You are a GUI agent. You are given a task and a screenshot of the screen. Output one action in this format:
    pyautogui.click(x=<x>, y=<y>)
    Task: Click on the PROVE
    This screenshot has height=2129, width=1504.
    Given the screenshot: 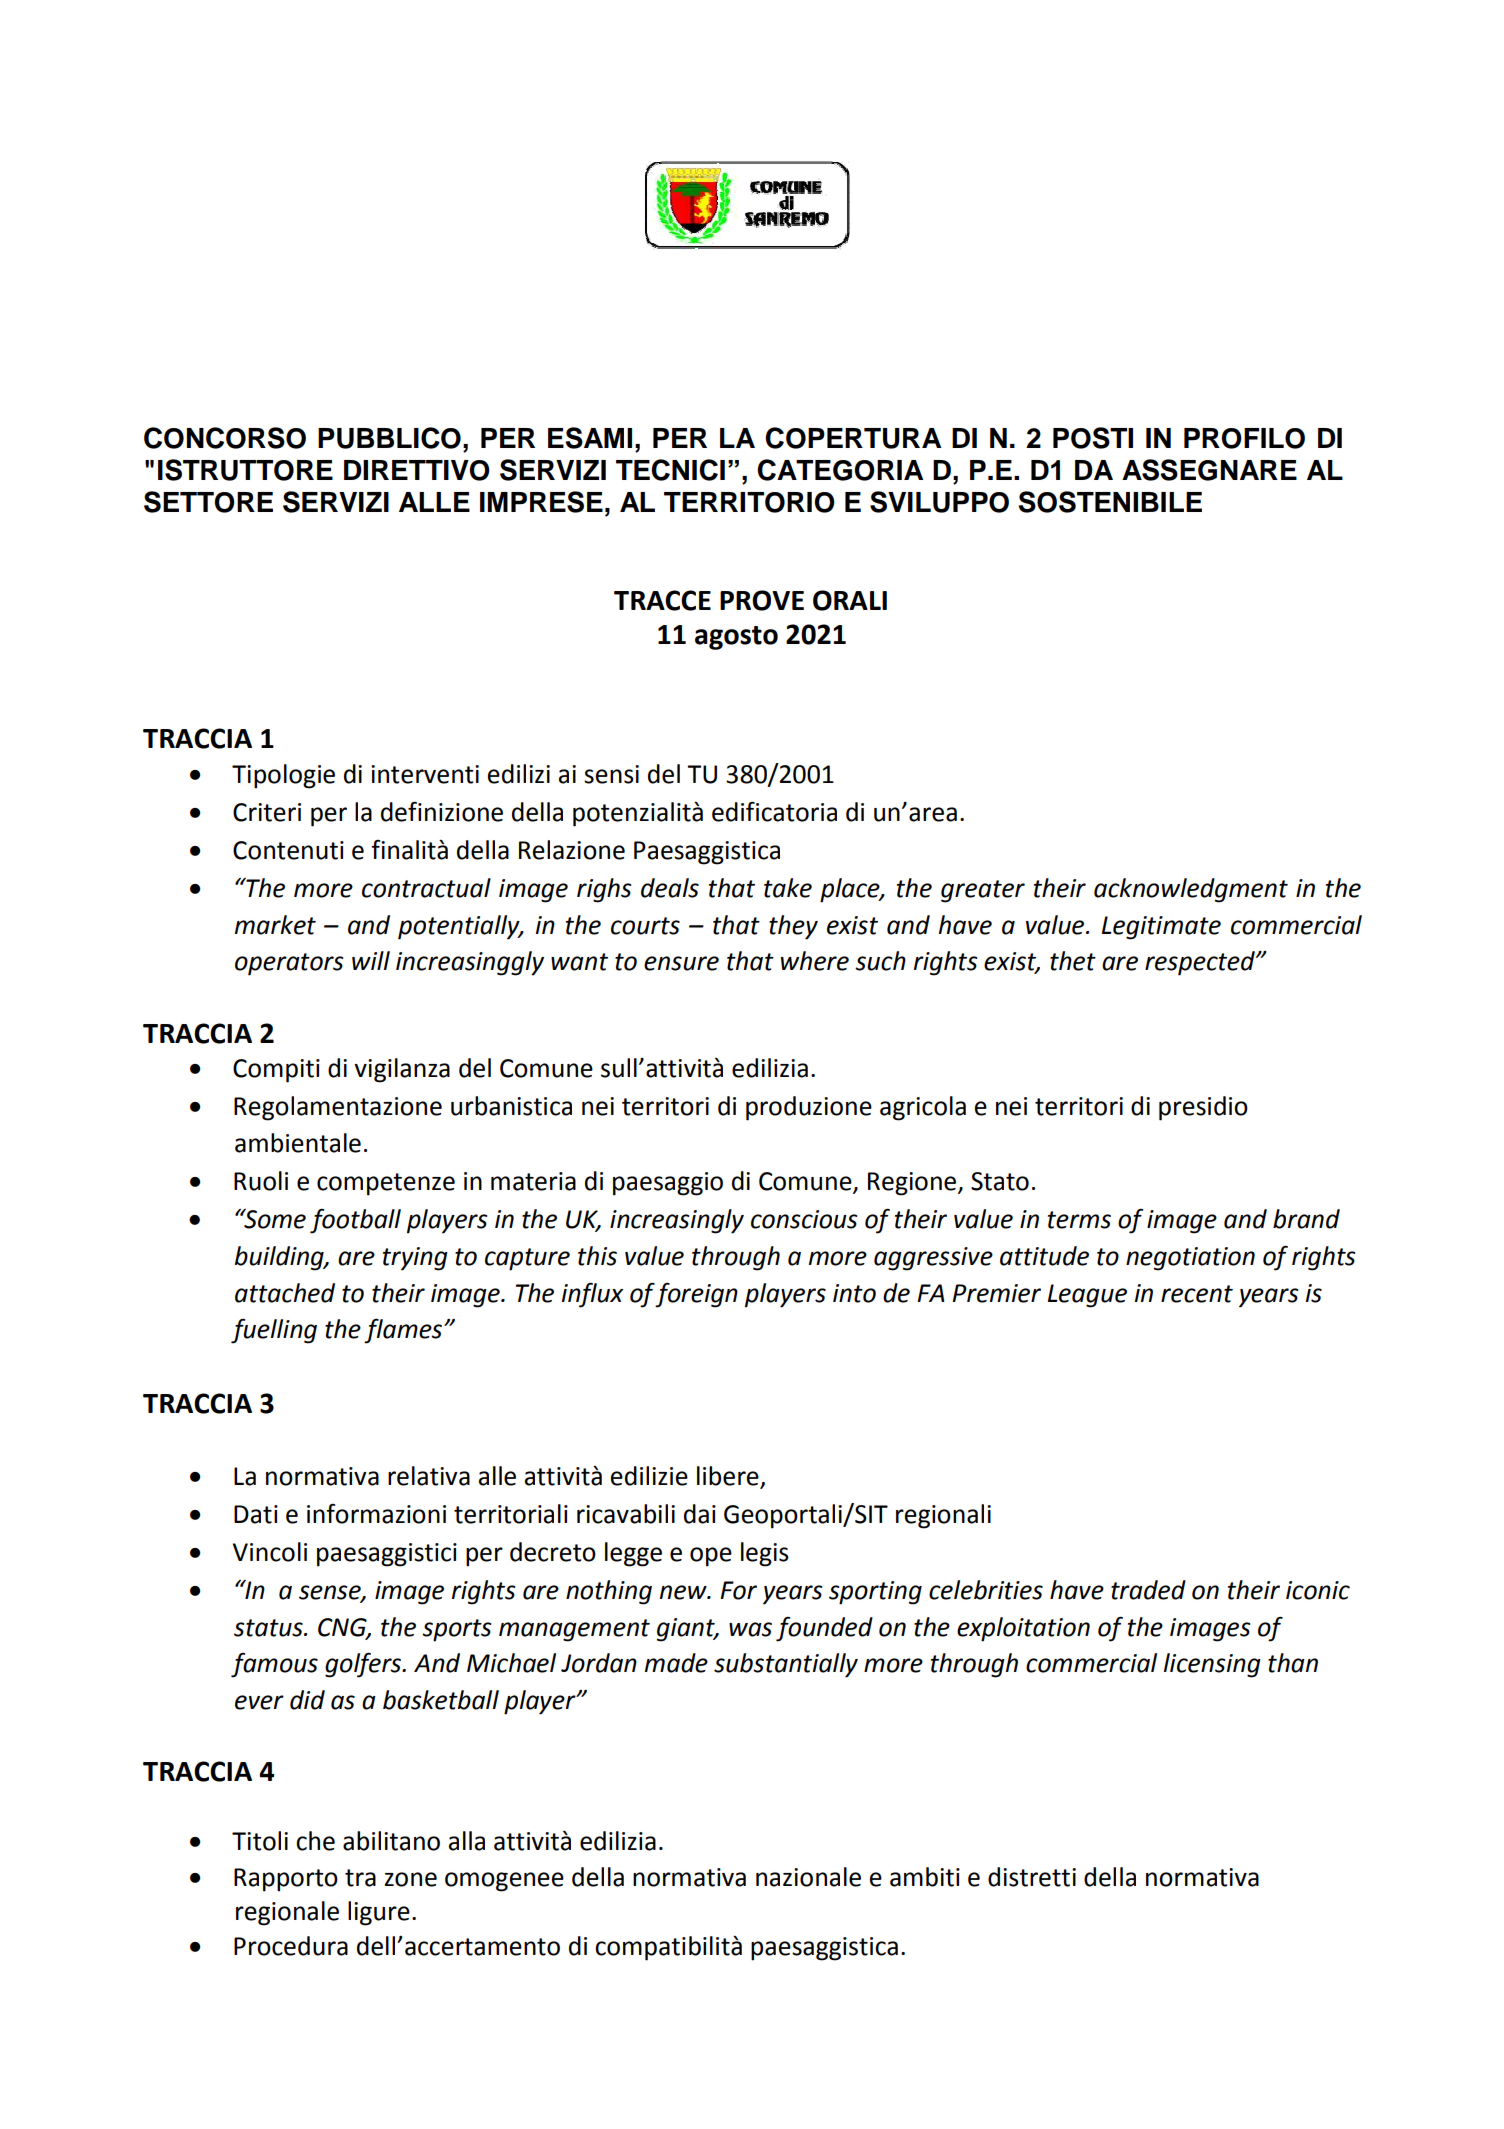 What is the action you would take?
    pyautogui.click(x=762, y=600)
